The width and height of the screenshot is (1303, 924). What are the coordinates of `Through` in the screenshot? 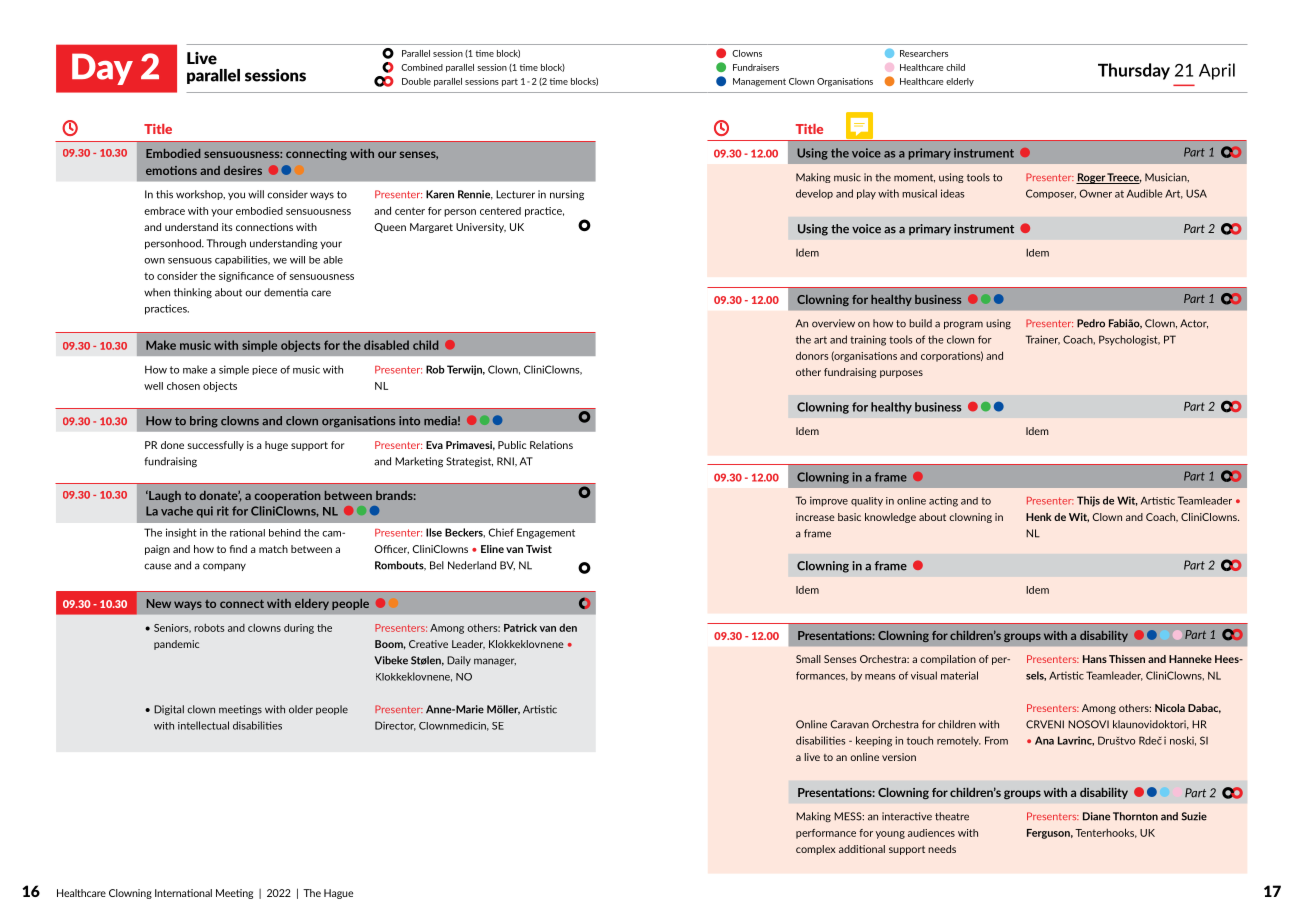 It's located at (226, 244).
